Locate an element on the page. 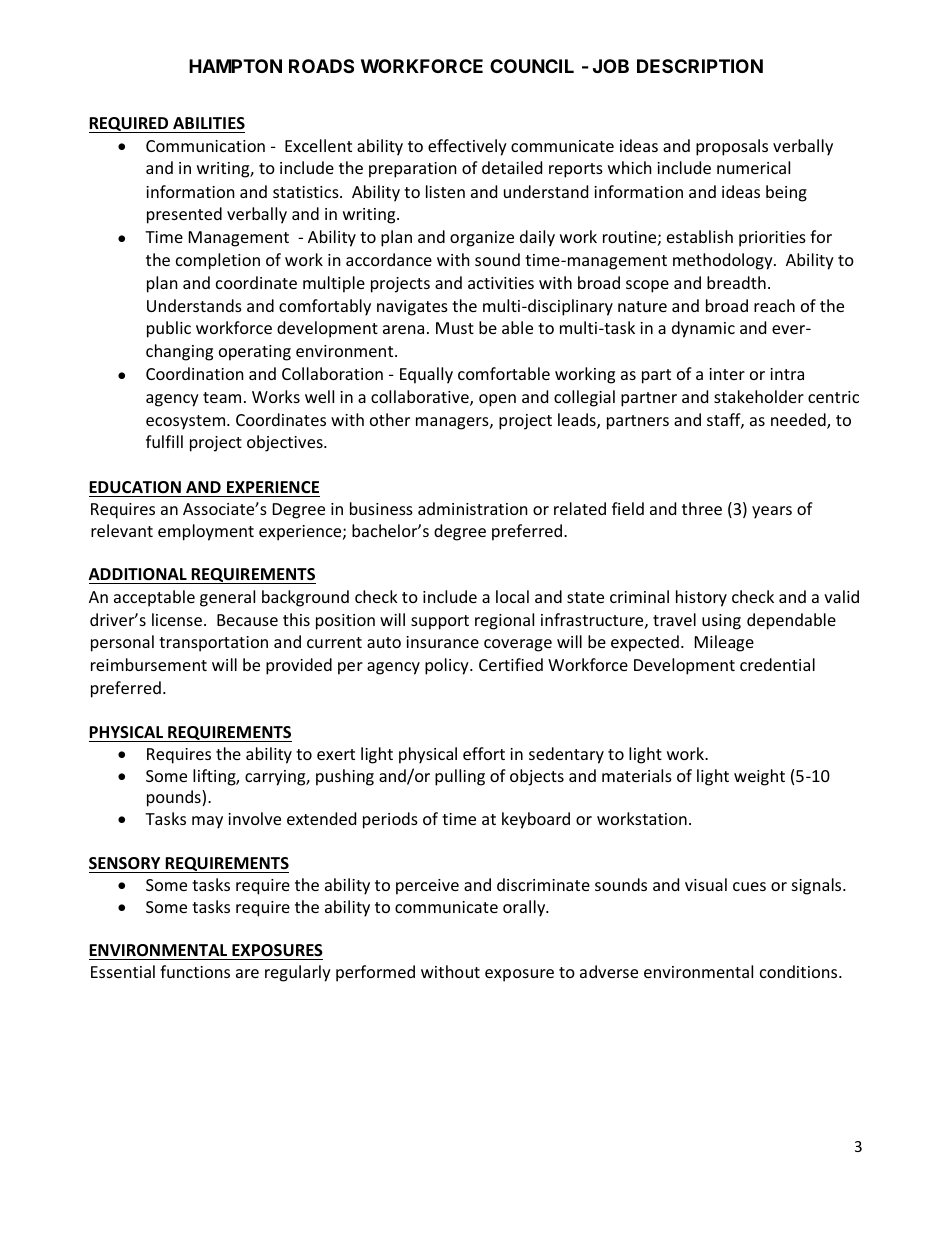  conditions is located at coordinates (800, 971).
